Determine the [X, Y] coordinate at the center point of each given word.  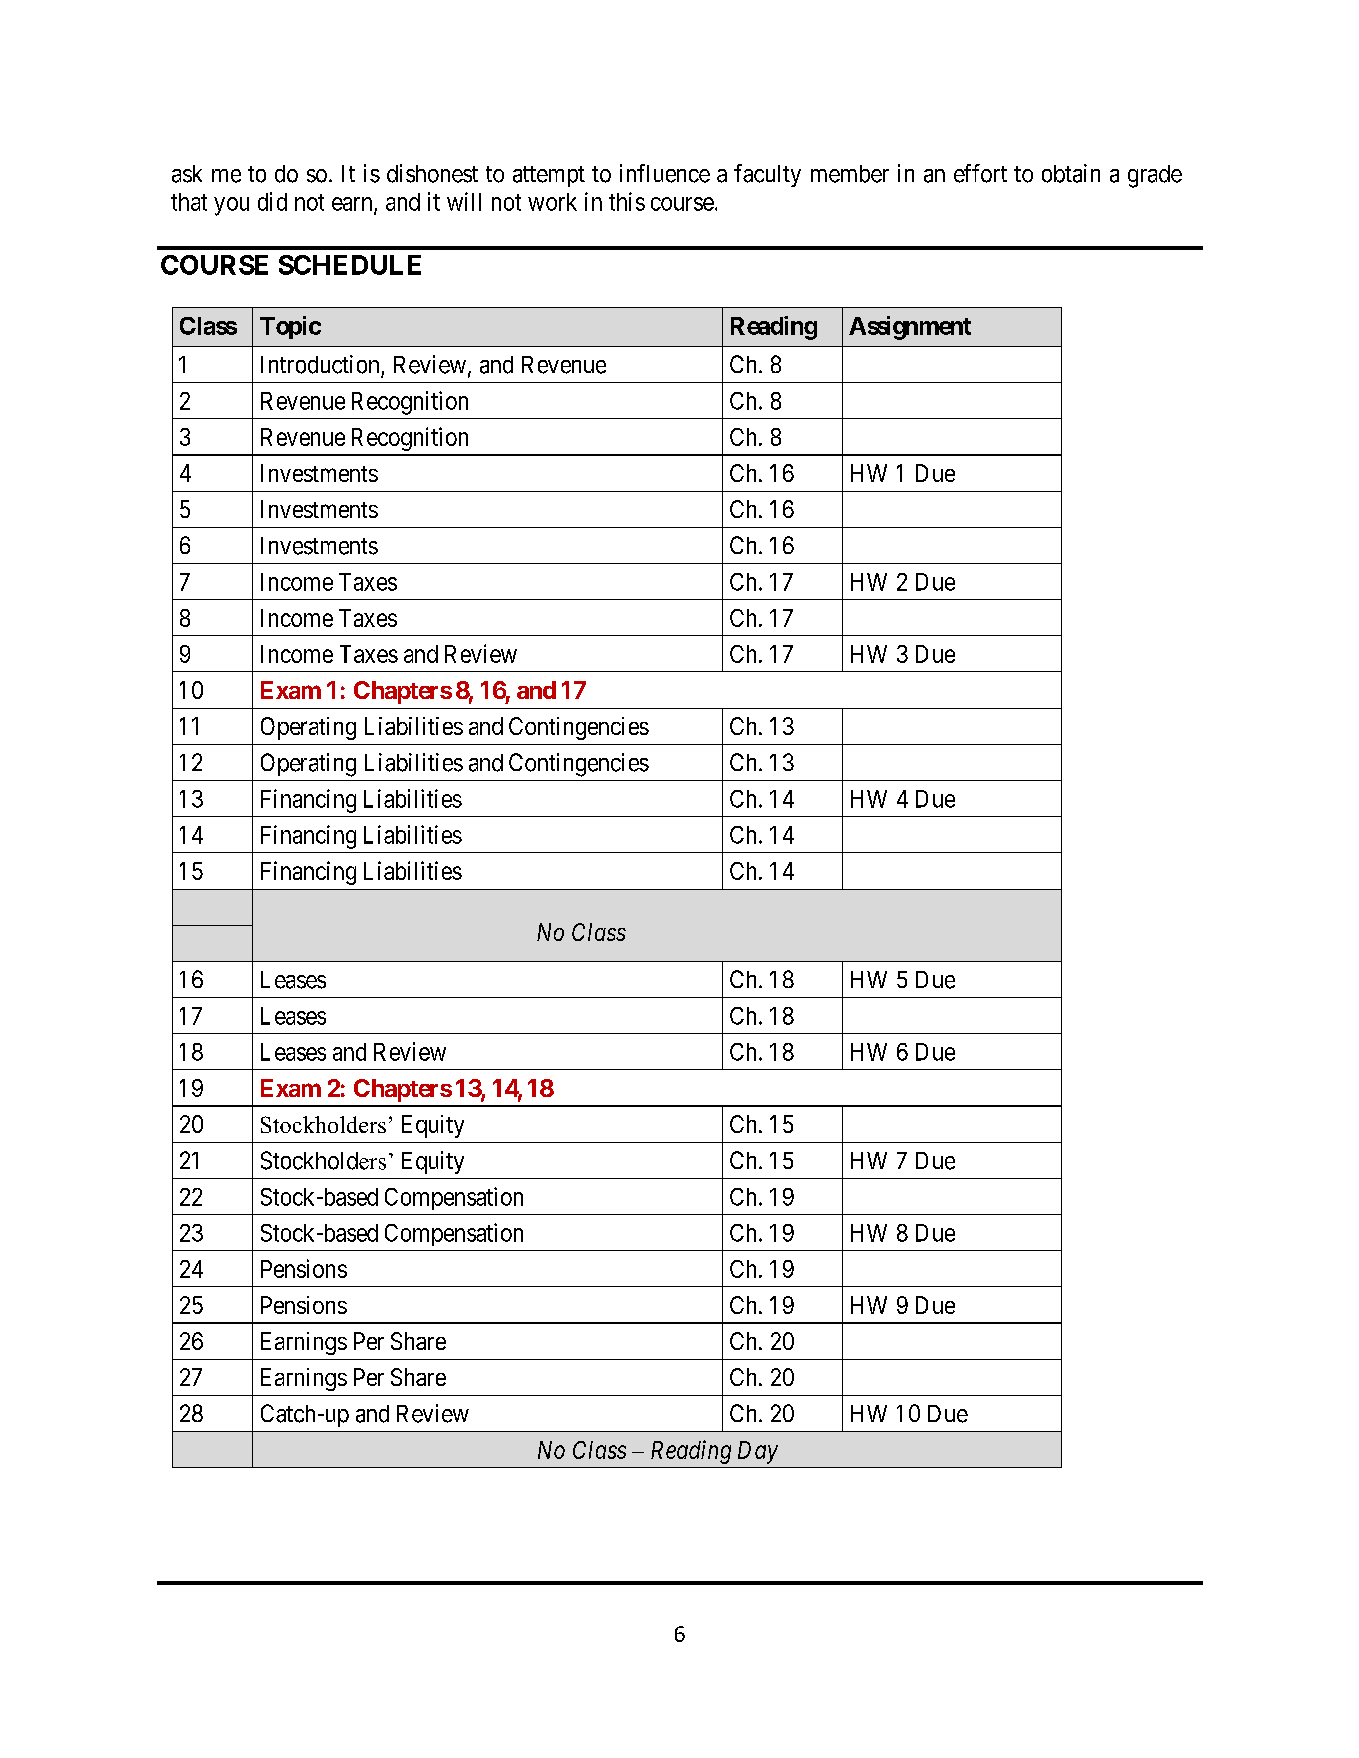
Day [758, 1452]
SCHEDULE [350, 265]
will [464, 201]
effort [980, 173]
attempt [549, 176]
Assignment [910, 328]
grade [1155, 176]
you [231, 206]
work [552, 202]
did [272, 201]
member [850, 174]
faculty [767, 175]
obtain [1071, 173]
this [627, 201]
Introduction [320, 364]
